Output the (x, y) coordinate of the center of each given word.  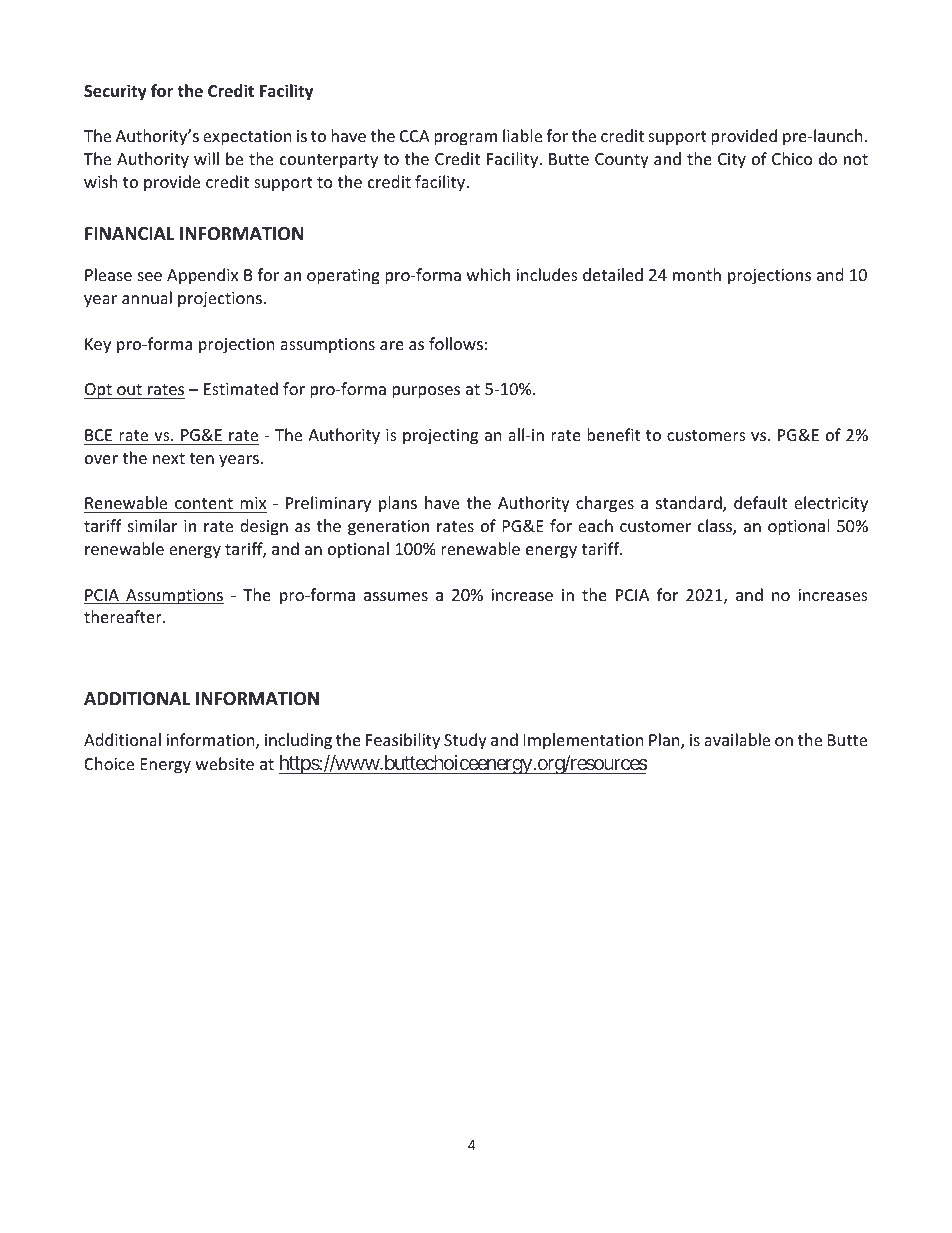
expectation (247, 138)
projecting (440, 437)
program (465, 139)
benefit (613, 434)
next (169, 458)
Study (465, 741)
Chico (792, 158)
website (225, 763)
